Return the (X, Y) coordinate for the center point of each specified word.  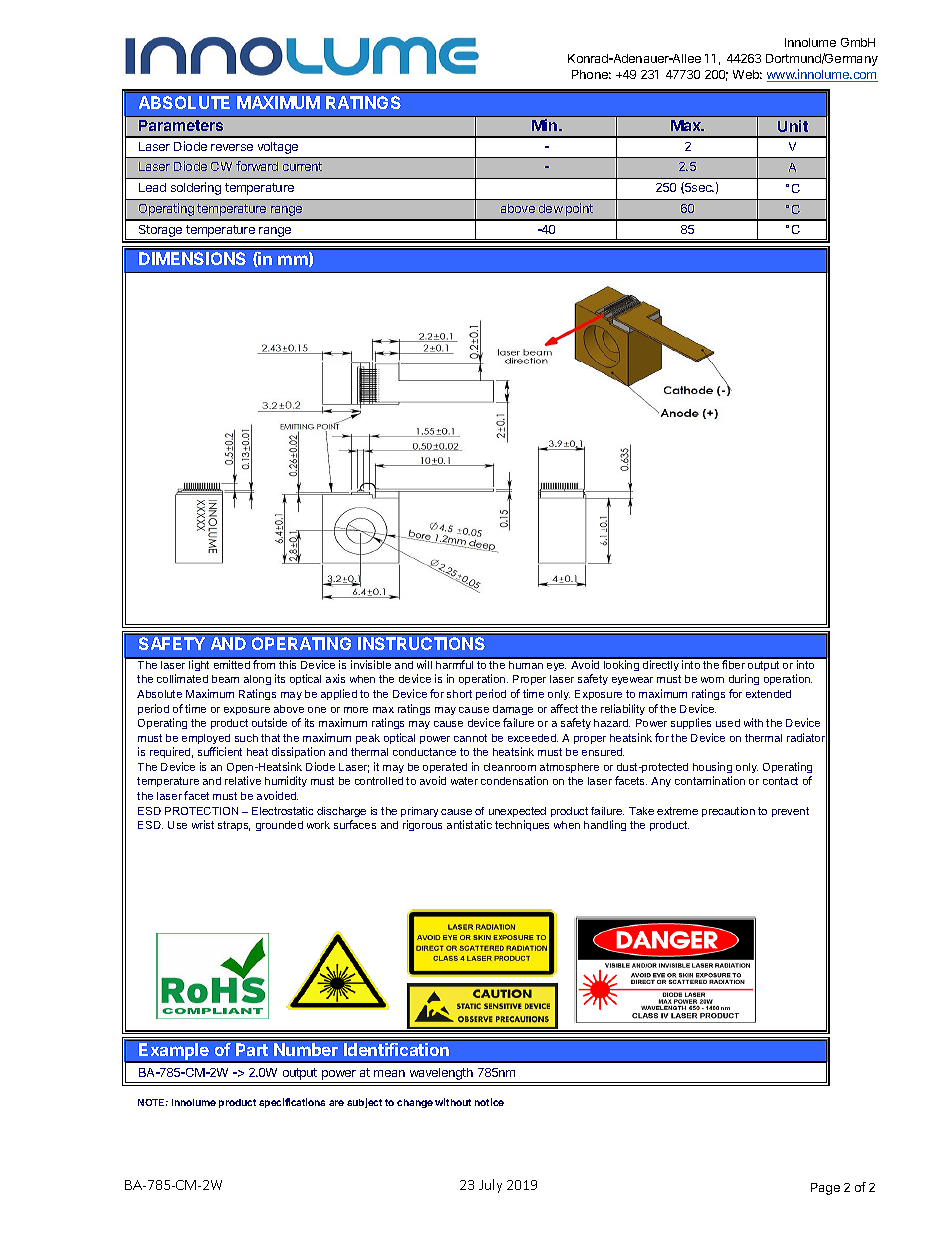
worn (712, 680)
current (302, 166)
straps (234, 826)
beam (225, 679)
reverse (232, 147)
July (490, 1186)
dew (551, 208)
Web (747, 74)
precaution (728, 812)
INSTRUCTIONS (421, 643)
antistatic (469, 824)
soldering (196, 188)
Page (825, 1189)
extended (768, 694)
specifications (292, 1103)
